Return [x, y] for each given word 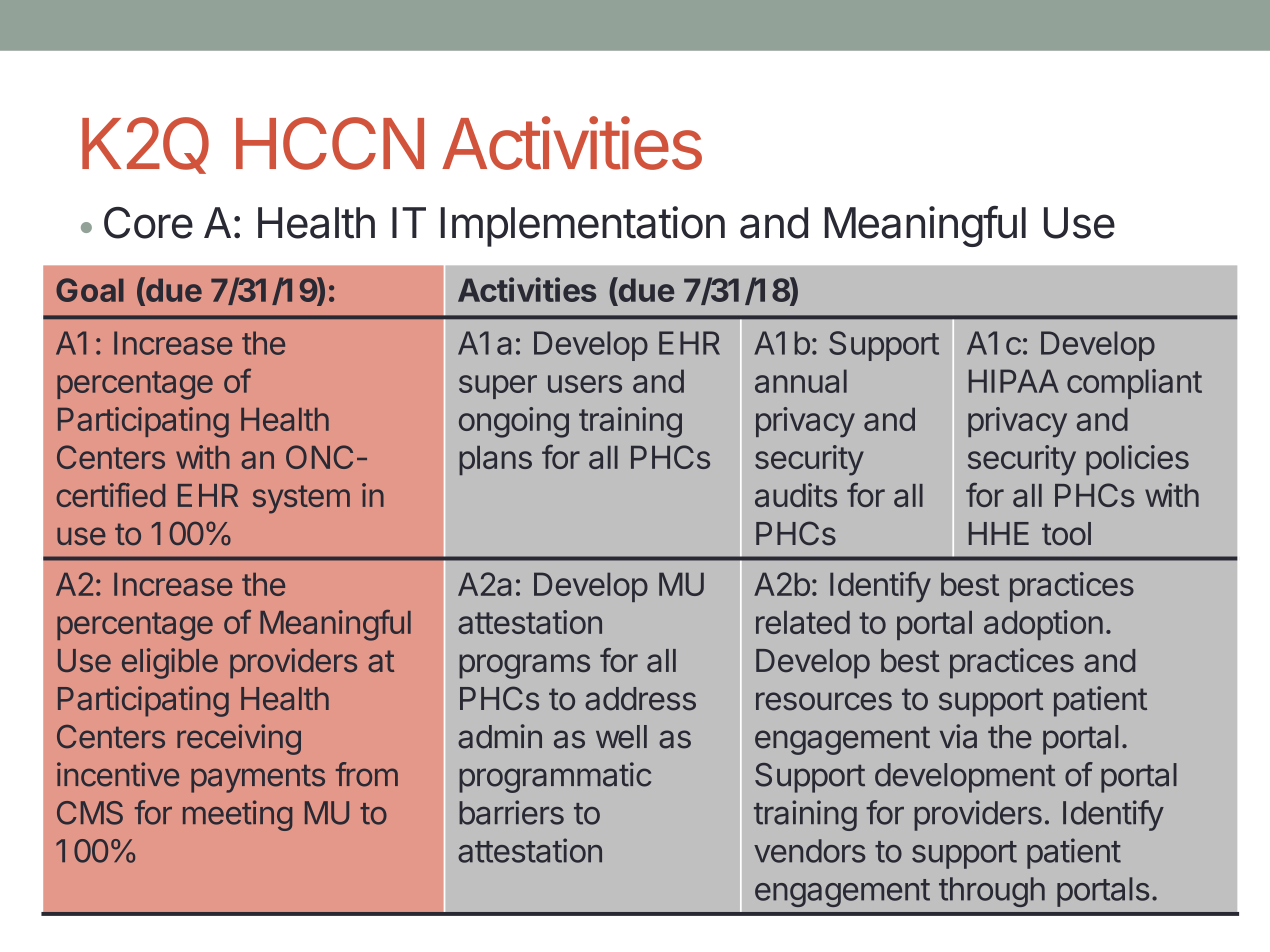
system [301, 499]
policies [1137, 460]
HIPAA [1014, 381]
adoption [1043, 625]
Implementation [583, 226]
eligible [170, 663]
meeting [237, 815]
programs [524, 666]
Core [148, 223]
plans [495, 460]
